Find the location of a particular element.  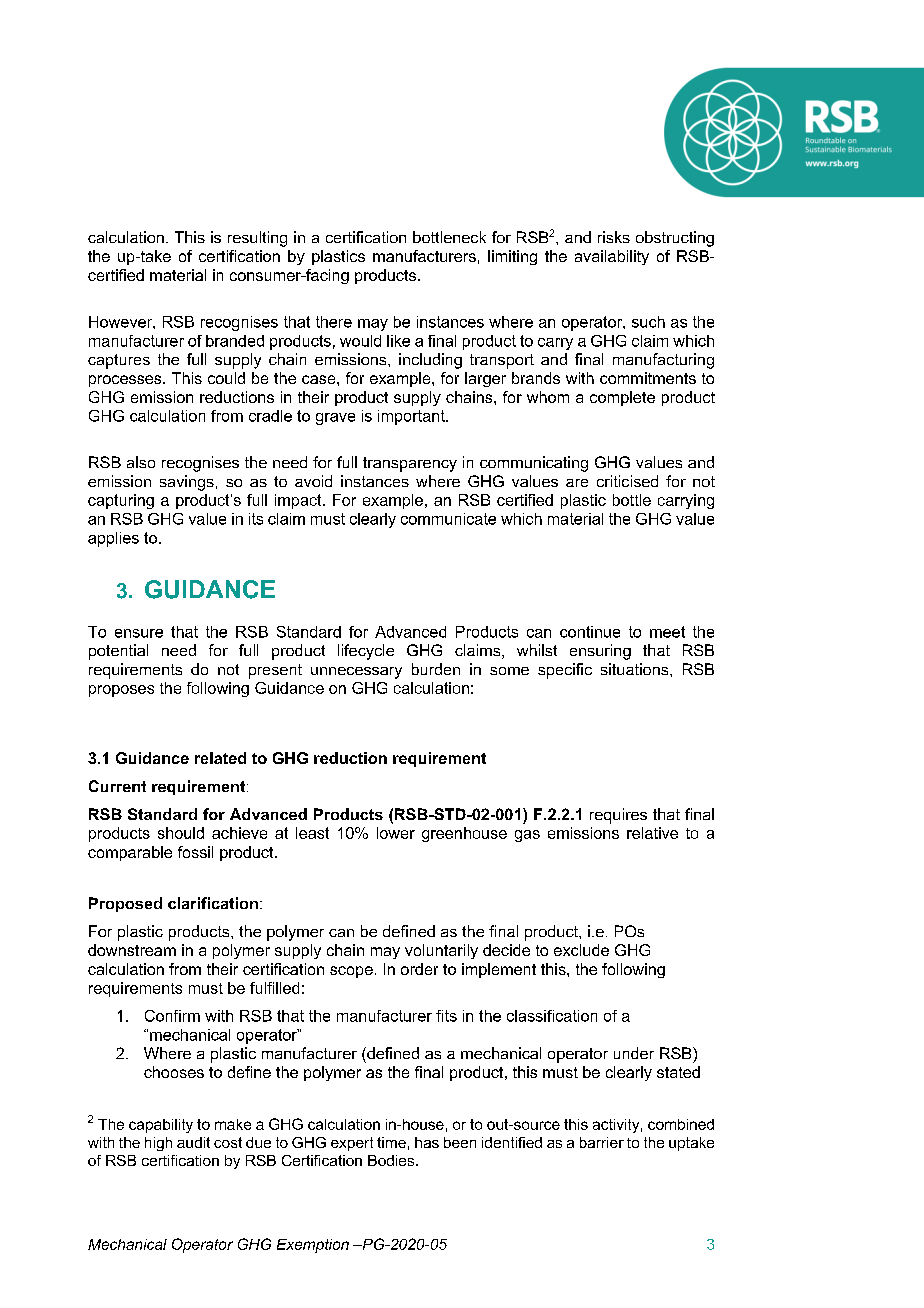

Confirm is located at coordinates (172, 1016).
